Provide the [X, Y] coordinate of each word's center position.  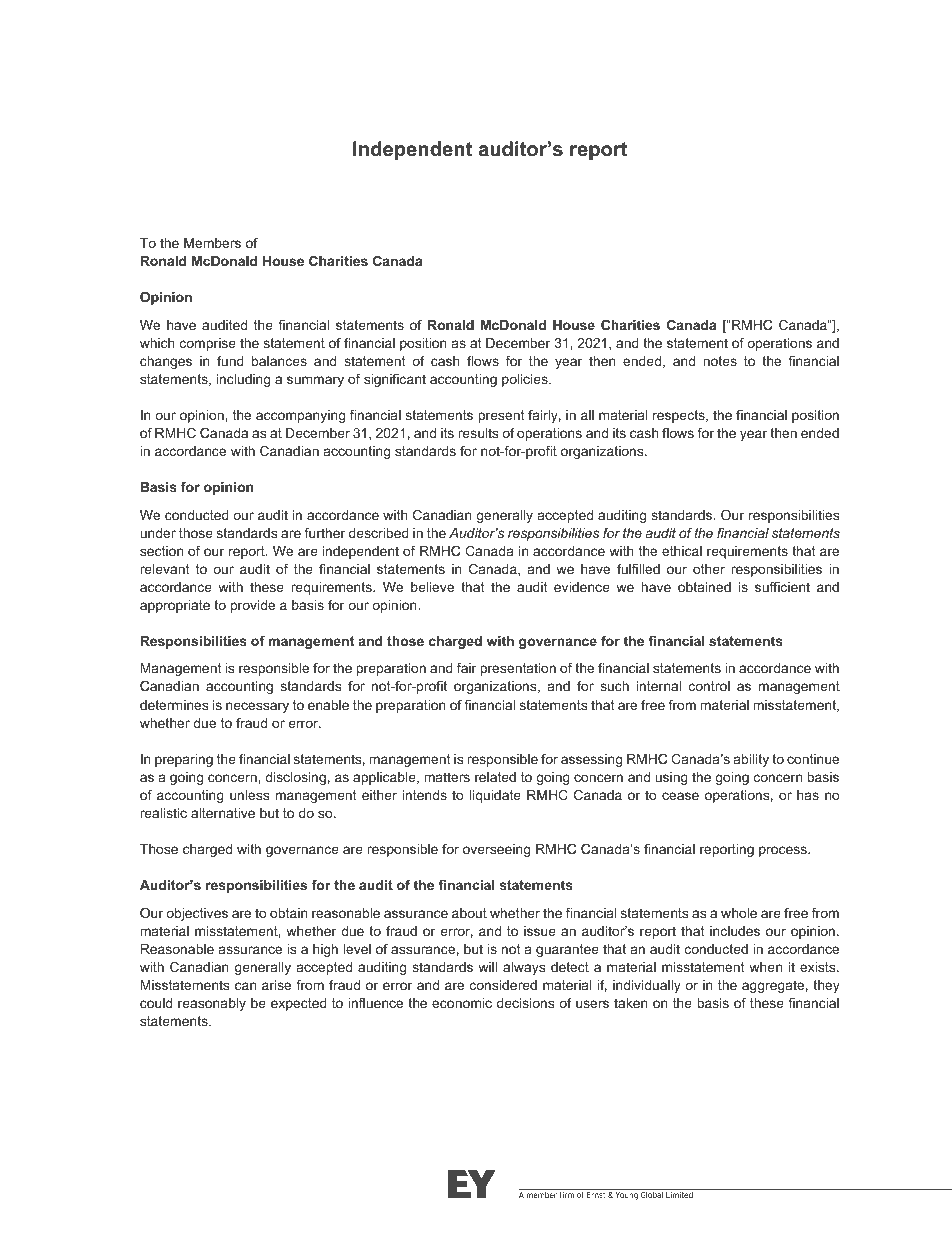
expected [299, 1004]
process [784, 851]
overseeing [496, 850]
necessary [257, 707]
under [158, 533]
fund [230, 361]
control [709, 686]
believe [432, 587]
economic [462, 1003]
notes [720, 361]
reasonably [212, 1004]
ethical [682, 551]
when [765, 967]
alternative [223, 813]
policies [526, 380]
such [614, 686]
